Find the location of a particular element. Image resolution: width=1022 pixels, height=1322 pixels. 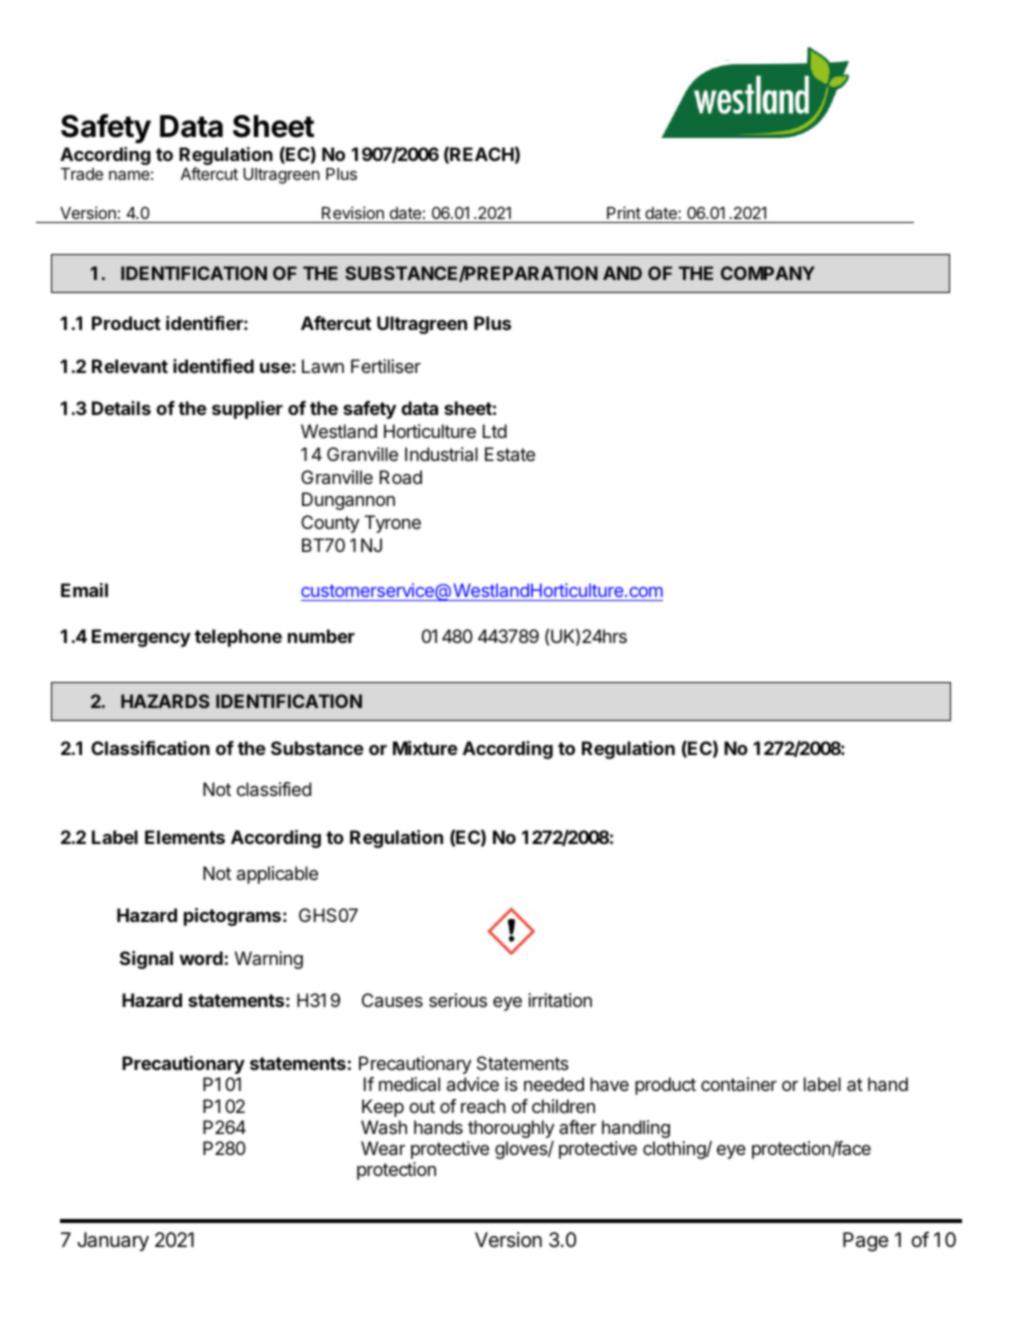

serious is located at coordinates (458, 1000).
